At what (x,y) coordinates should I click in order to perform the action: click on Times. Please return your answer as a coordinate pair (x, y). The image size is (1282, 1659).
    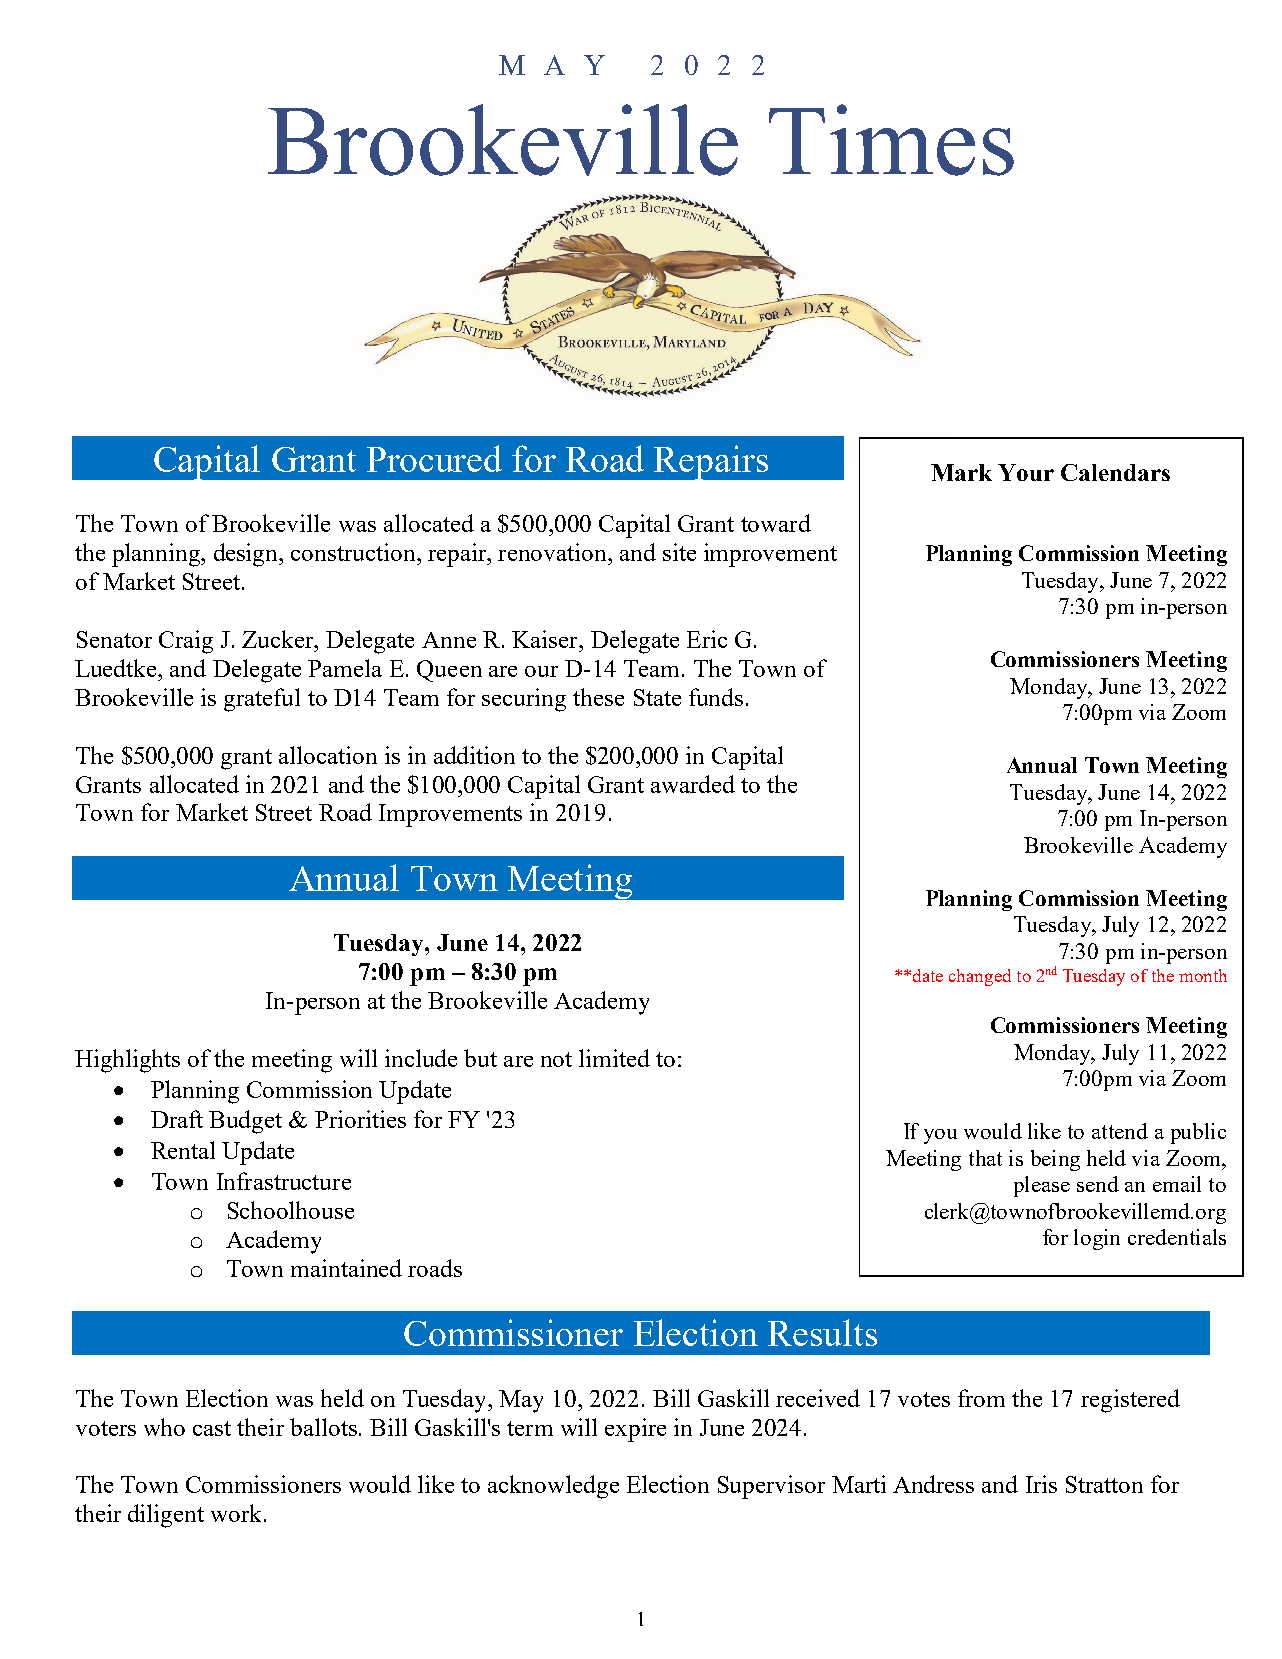
    Looking at the image, I should click on (891, 140).
